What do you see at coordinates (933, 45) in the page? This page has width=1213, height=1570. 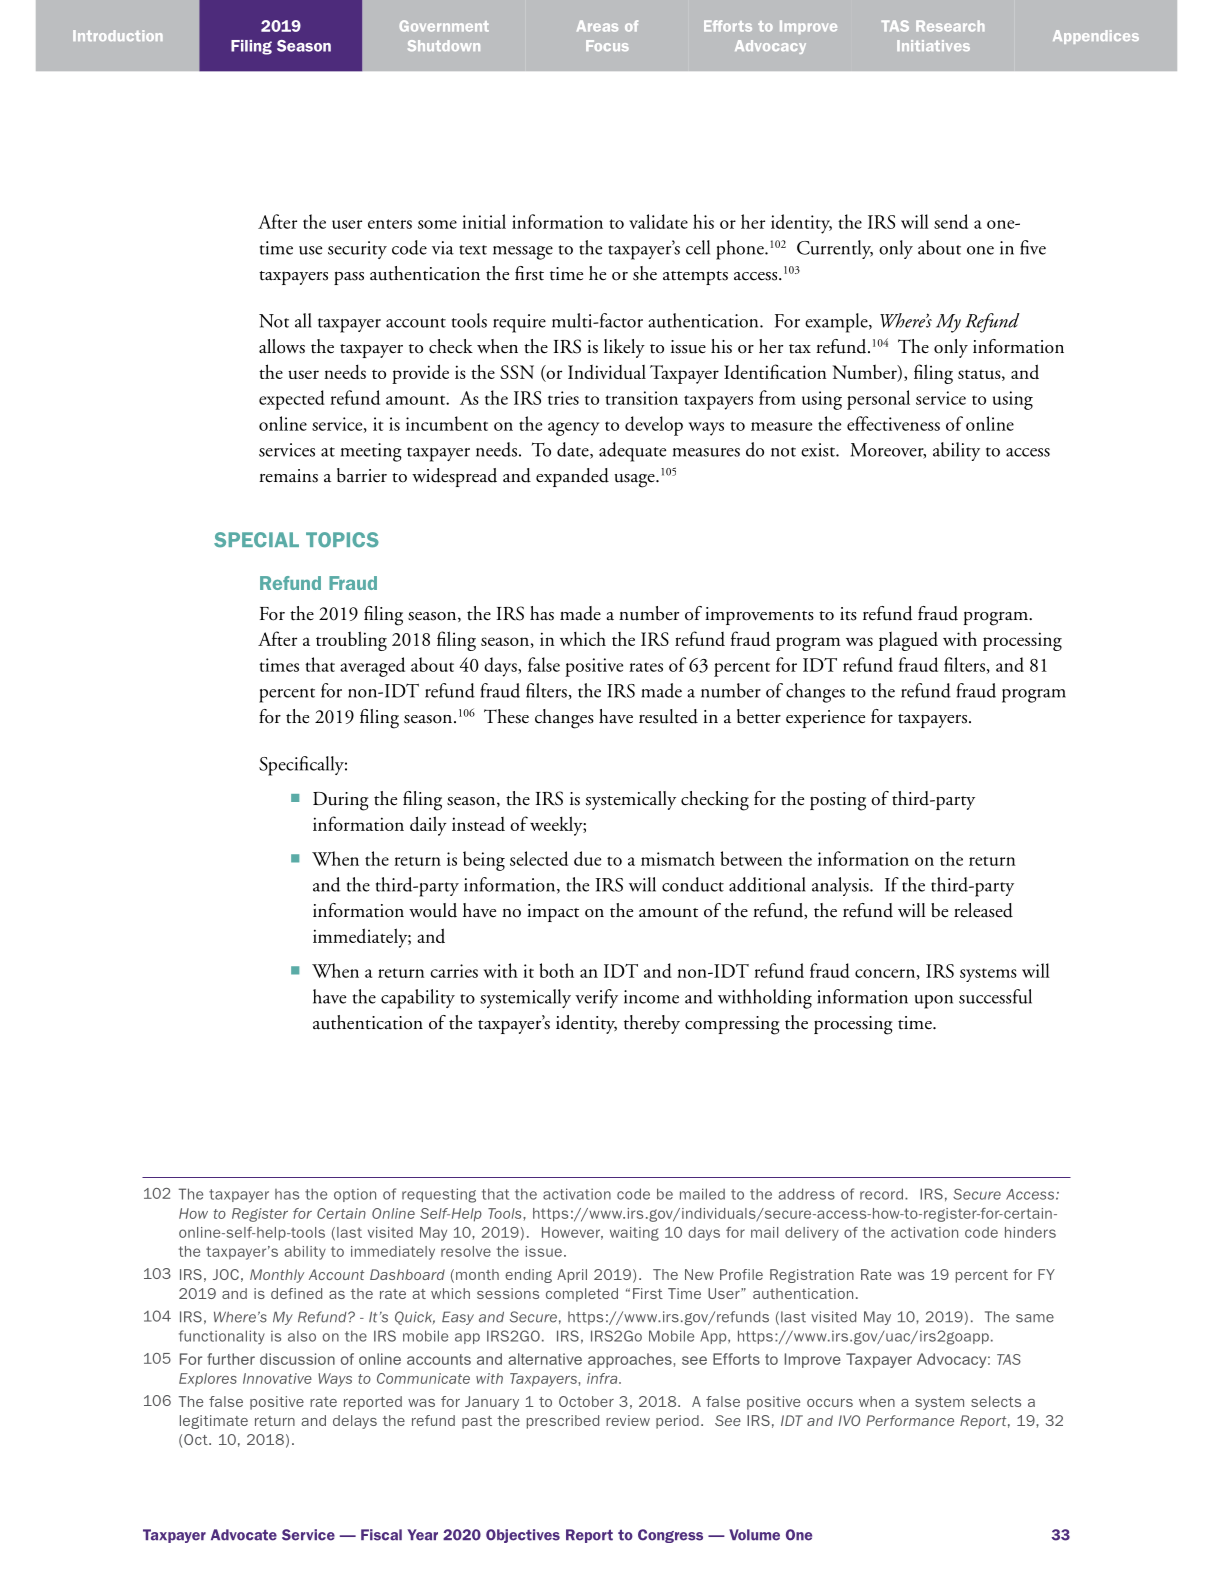 I see `Initiatives` at bounding box center [933, 45].
